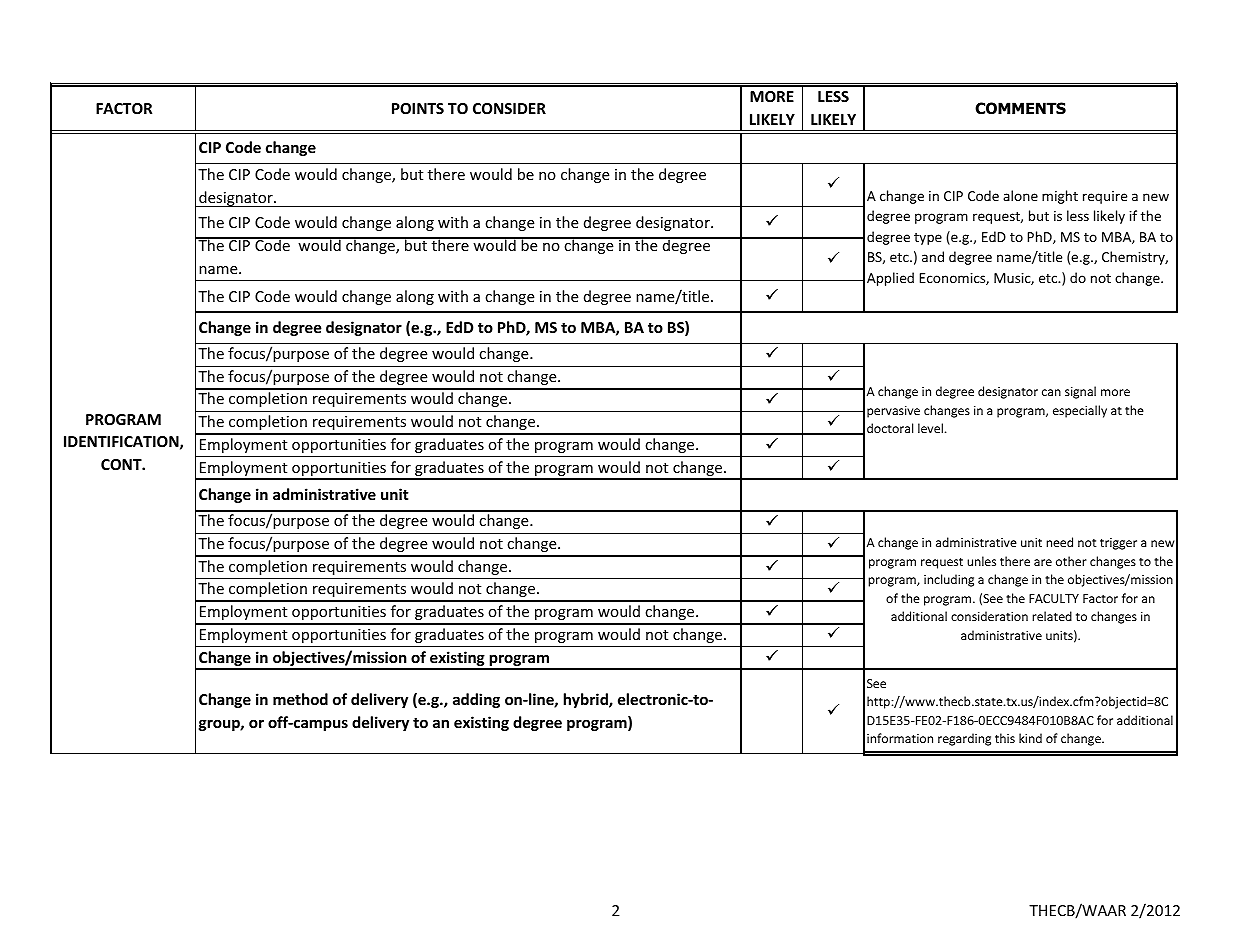 The image size is (1233, 952). I want to click on especially, so click(1080, 411).
